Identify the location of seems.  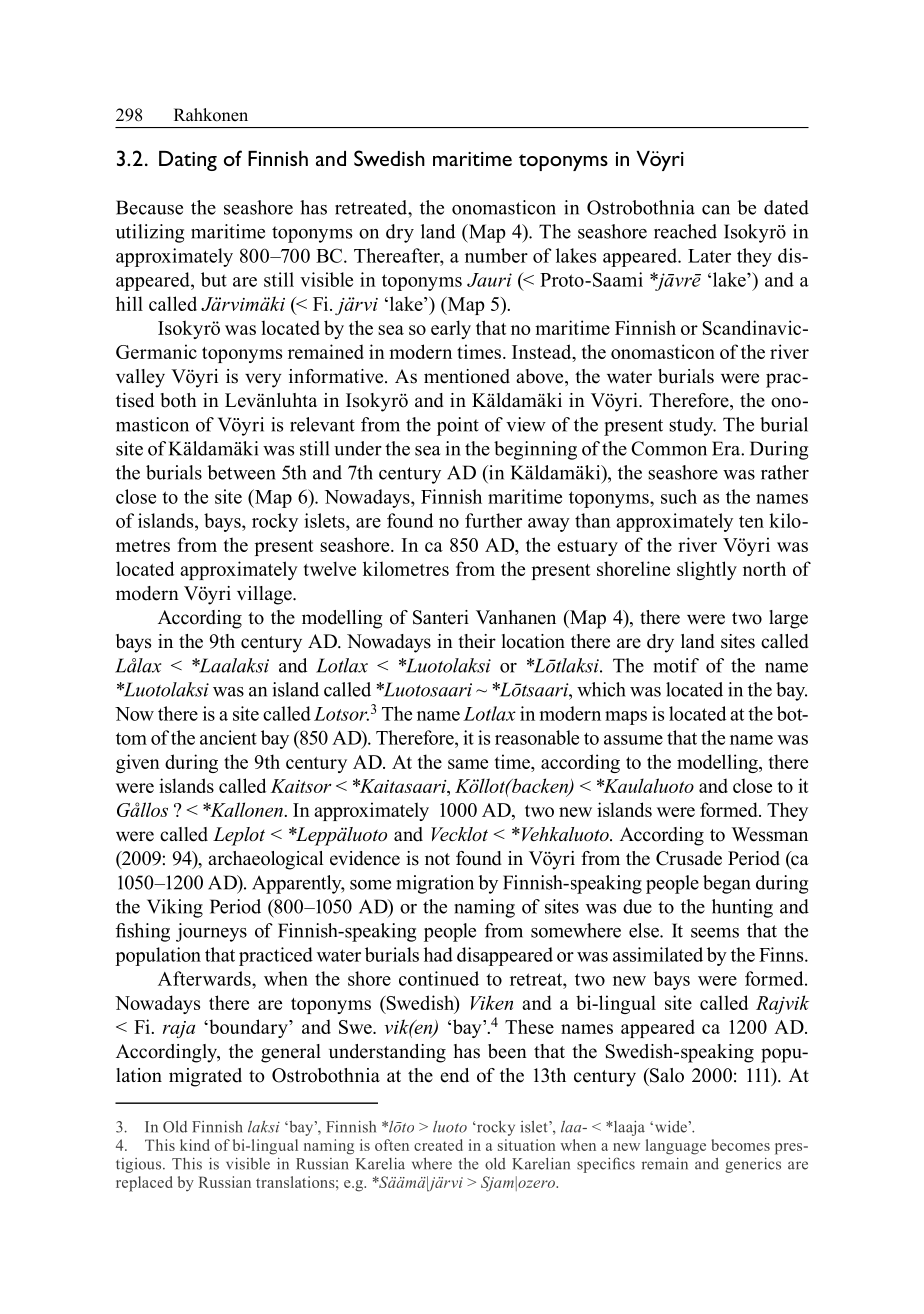
(715, 933).
